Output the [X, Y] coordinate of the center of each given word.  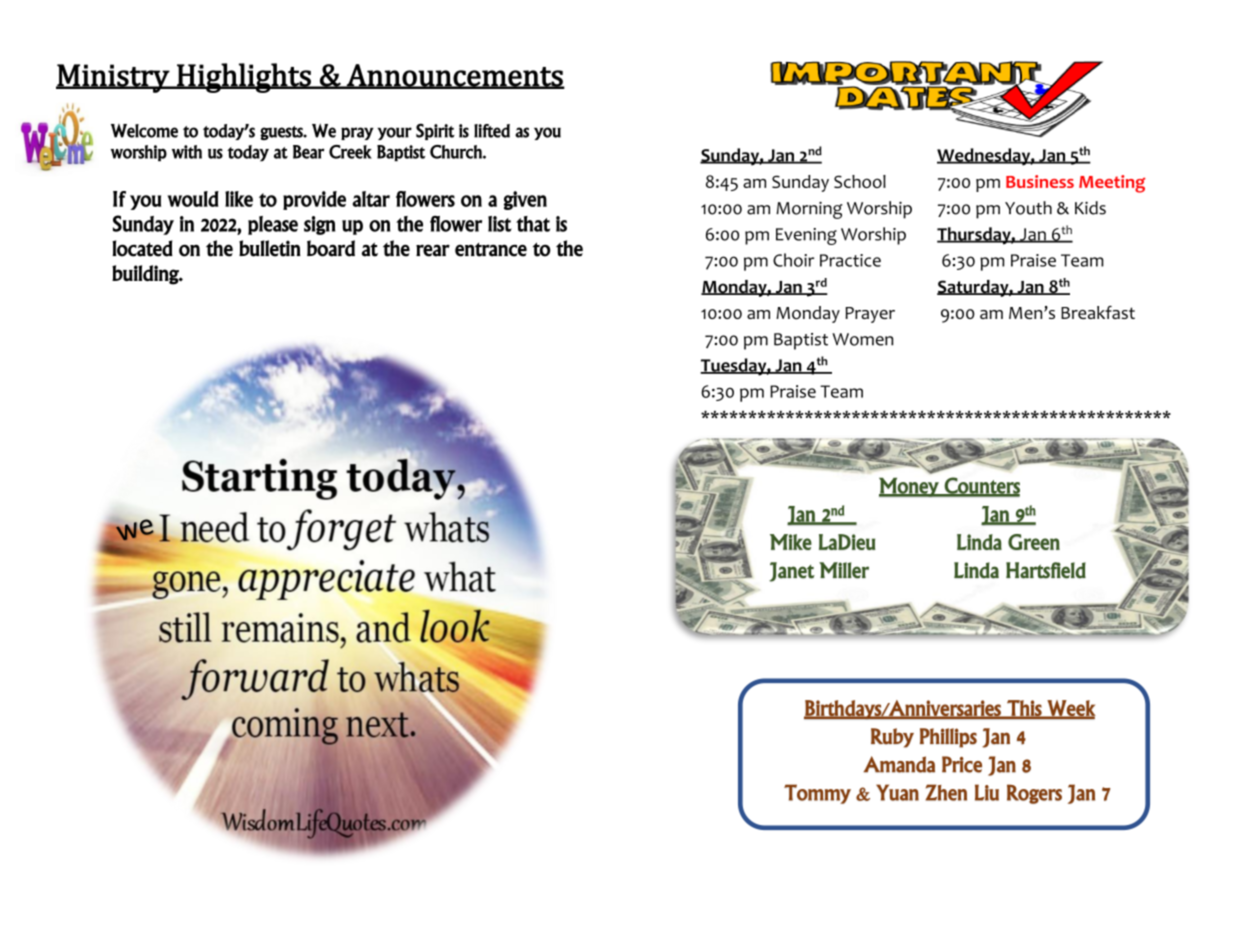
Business [1040, 181]
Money [910, 487]
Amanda [899, 764]
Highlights [244, 78]
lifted [492, 131]
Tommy [817, 794]
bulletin [270, 248]
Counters [981, 486]
